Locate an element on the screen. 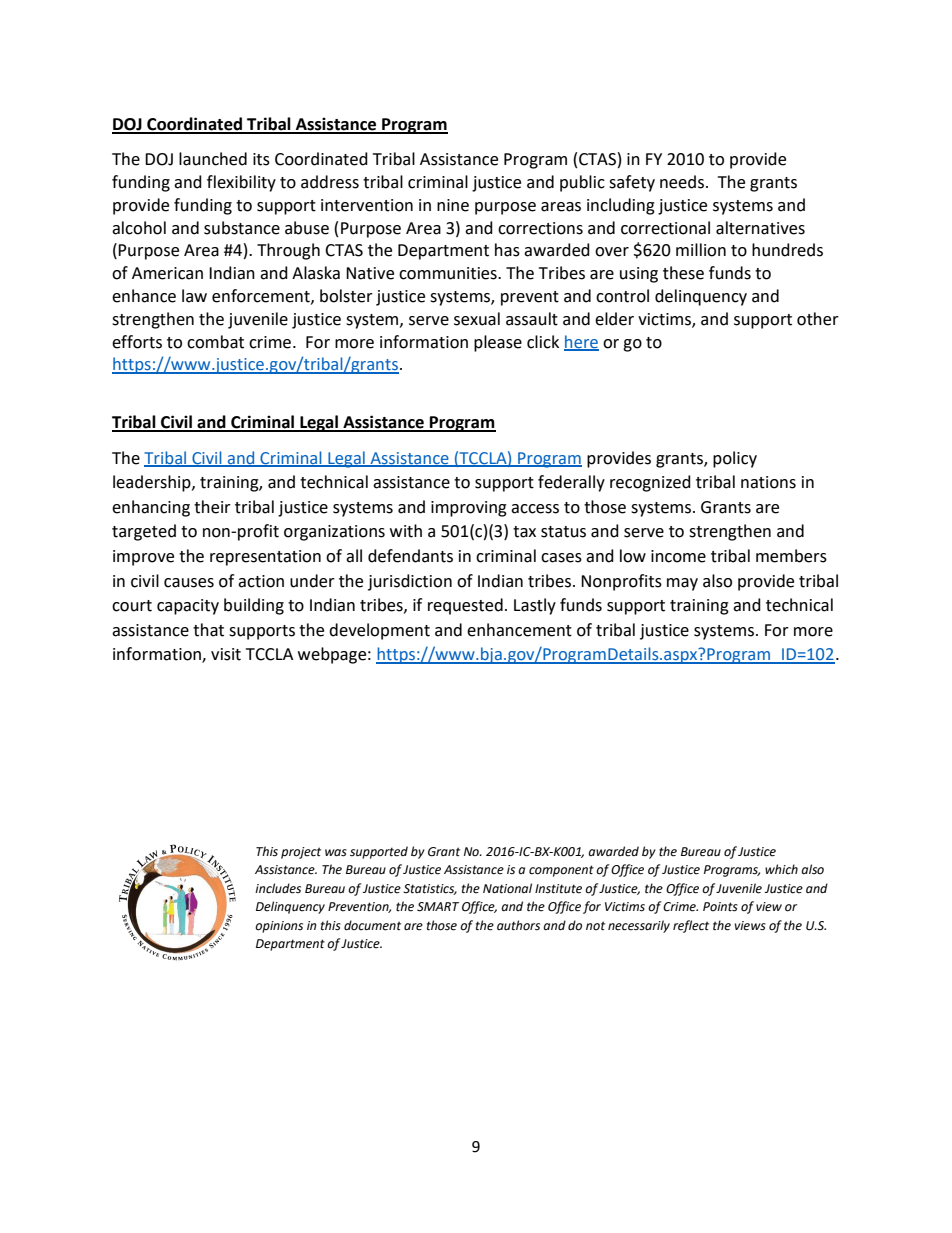  members is located at coordinates (791, 556).
